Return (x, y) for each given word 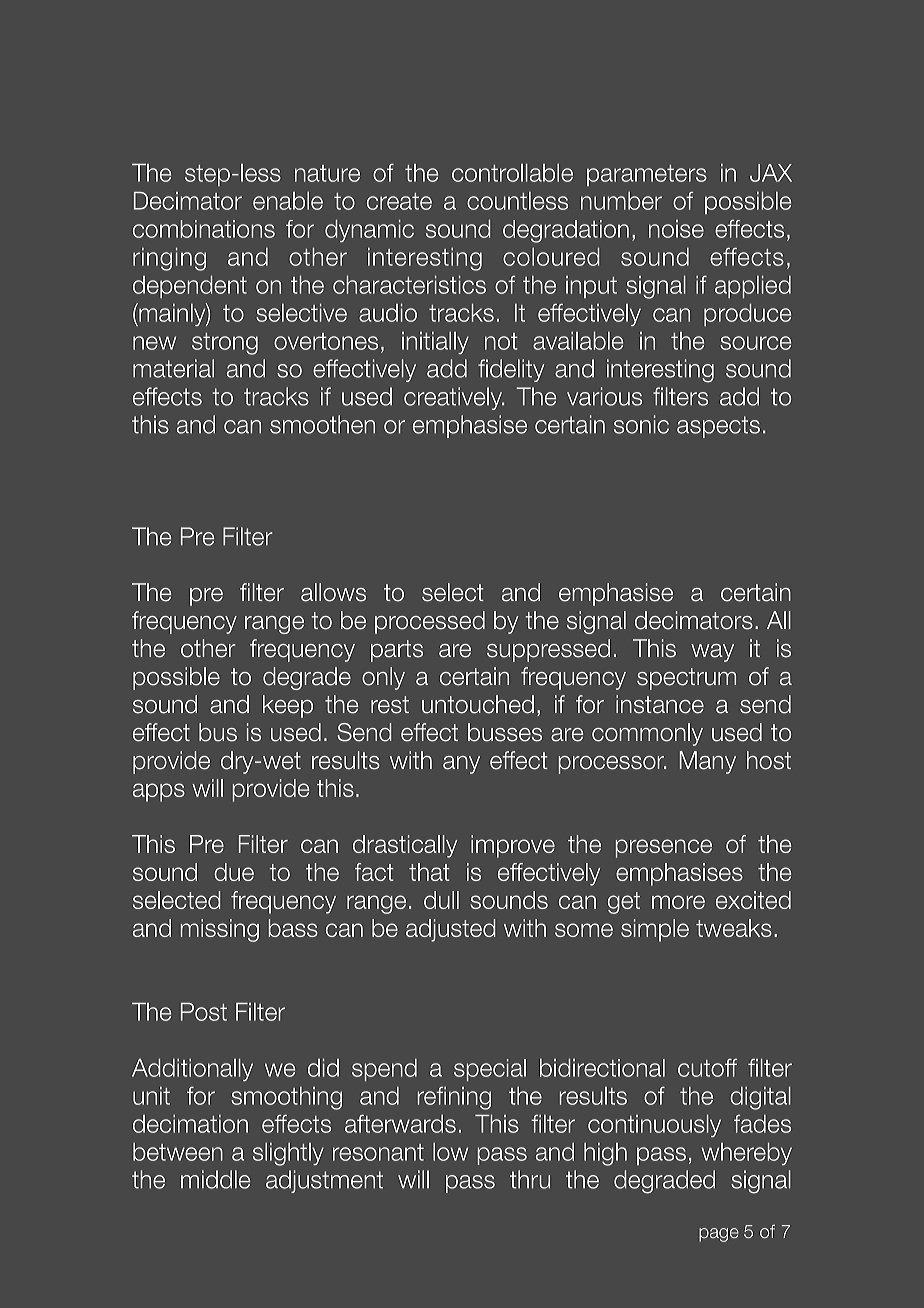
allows (333, 592)
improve (513, 846)
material (173, 368)
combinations (204, 229)
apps (159, 792)
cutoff (707, 1068)
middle (215, 1179)
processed (430, 622)
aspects (718, 427)
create (399, 201)
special (490, 1070)
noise (676, 229)
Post (204, 1012)
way (712, 653)
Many (707, 762)
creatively (454, 398)
